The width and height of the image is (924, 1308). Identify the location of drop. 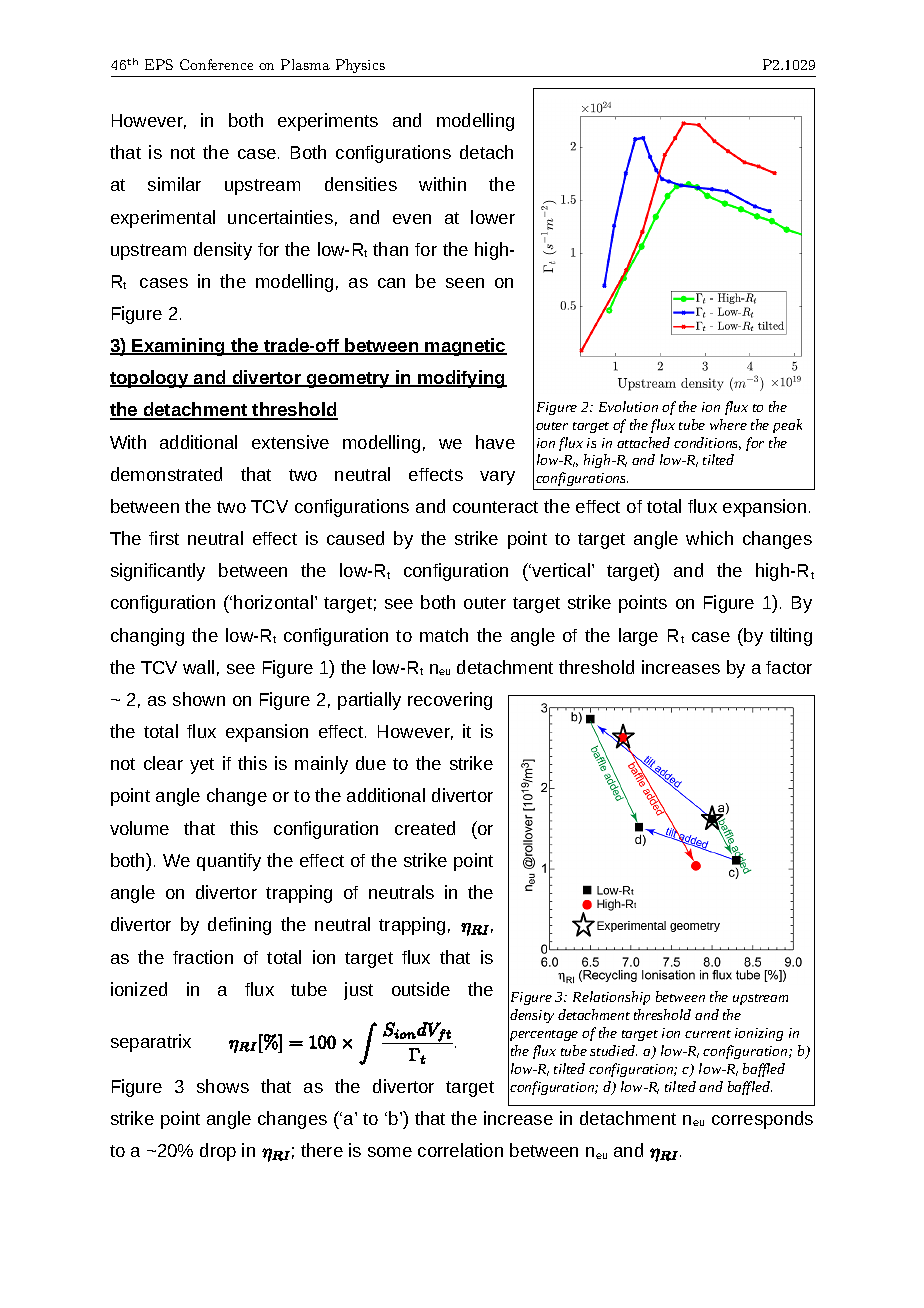
(218, 1152).
